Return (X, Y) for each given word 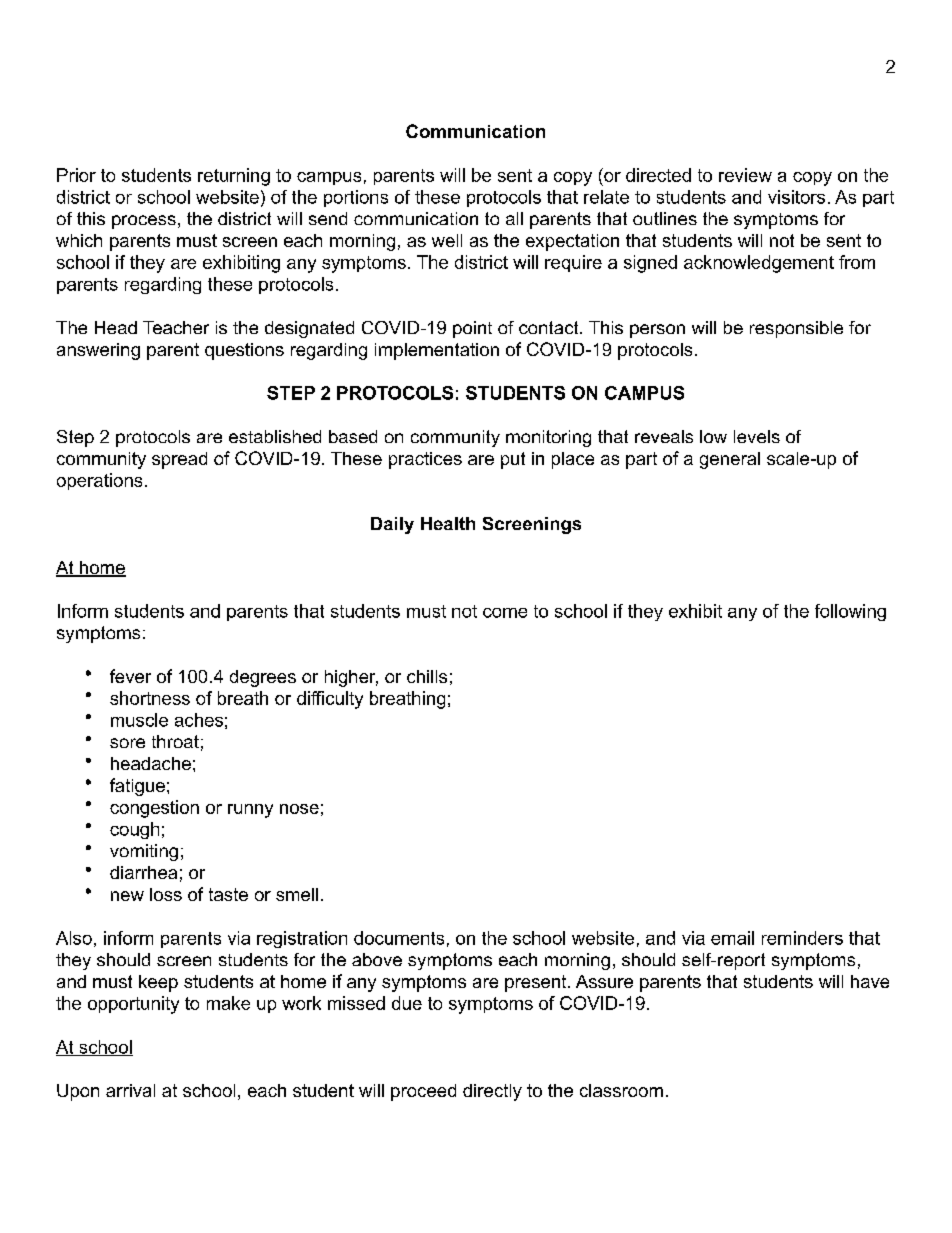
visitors (796, 197)
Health (448, 523)
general (730, 460)
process (144, 222)
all (514, 218)
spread (179, 460)
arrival (130, 1090)
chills (427, 676)
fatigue (137, 787)
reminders (802, 938)
